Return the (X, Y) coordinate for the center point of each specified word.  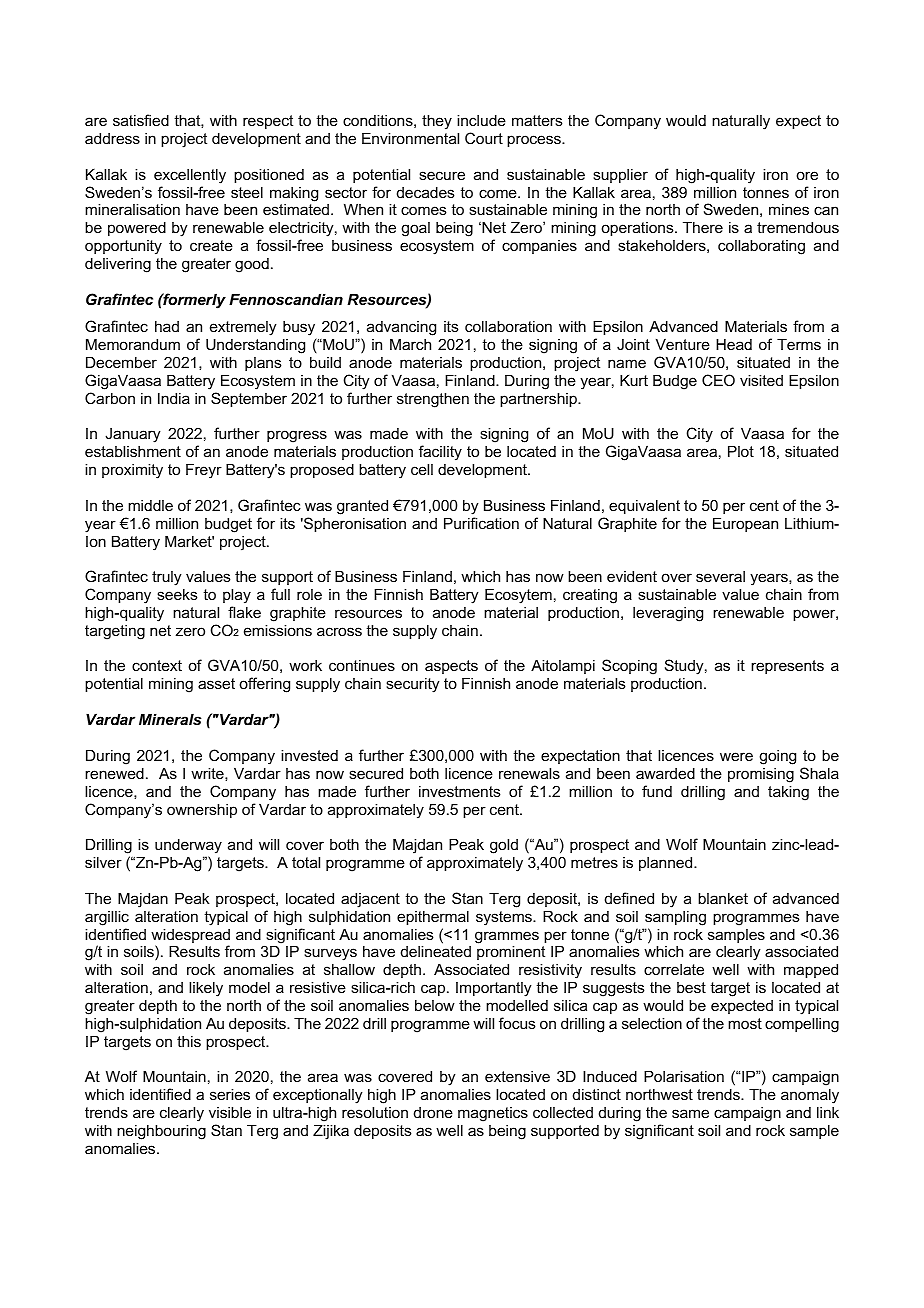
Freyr (204, 471)
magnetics (493, 1114)
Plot (741, 451)
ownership (202, 810)
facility (440, 453)
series (230, 1094)
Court (484, 138)
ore (807, 175)
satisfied (141, 120)
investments (460, 791)
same (690, 1113)
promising (761, 775)
